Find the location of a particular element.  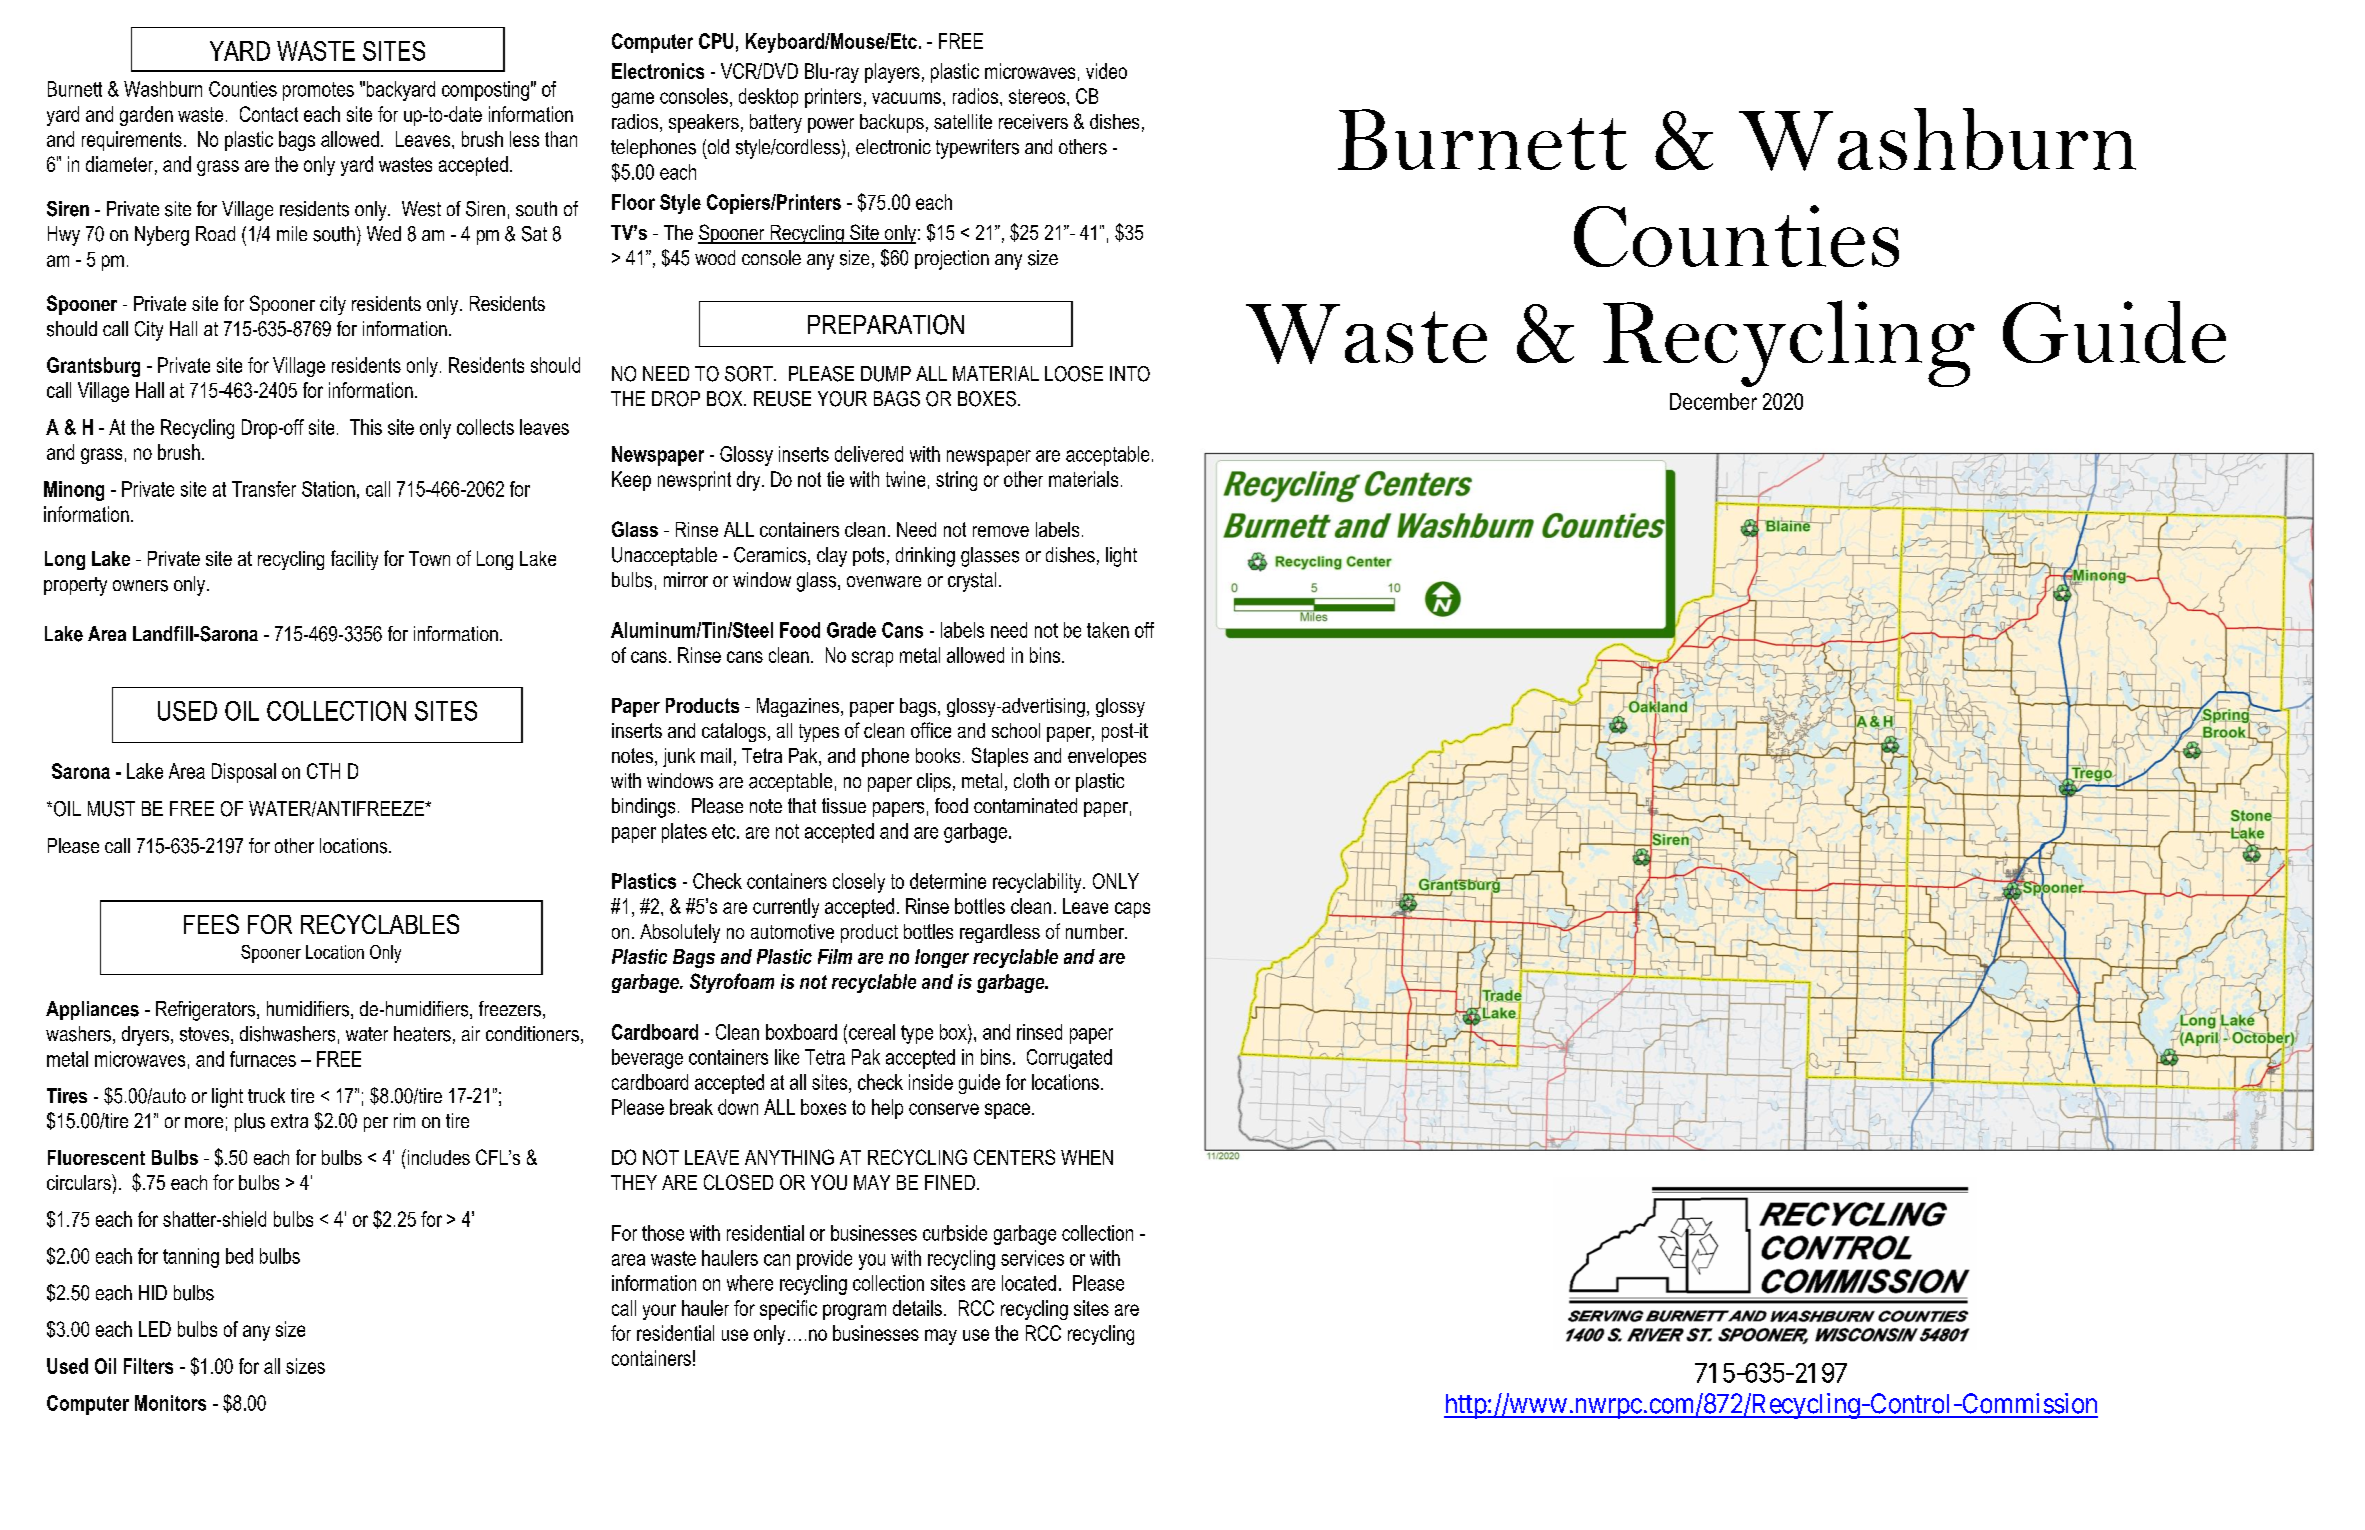

players is located at coordinates (892, 73).
